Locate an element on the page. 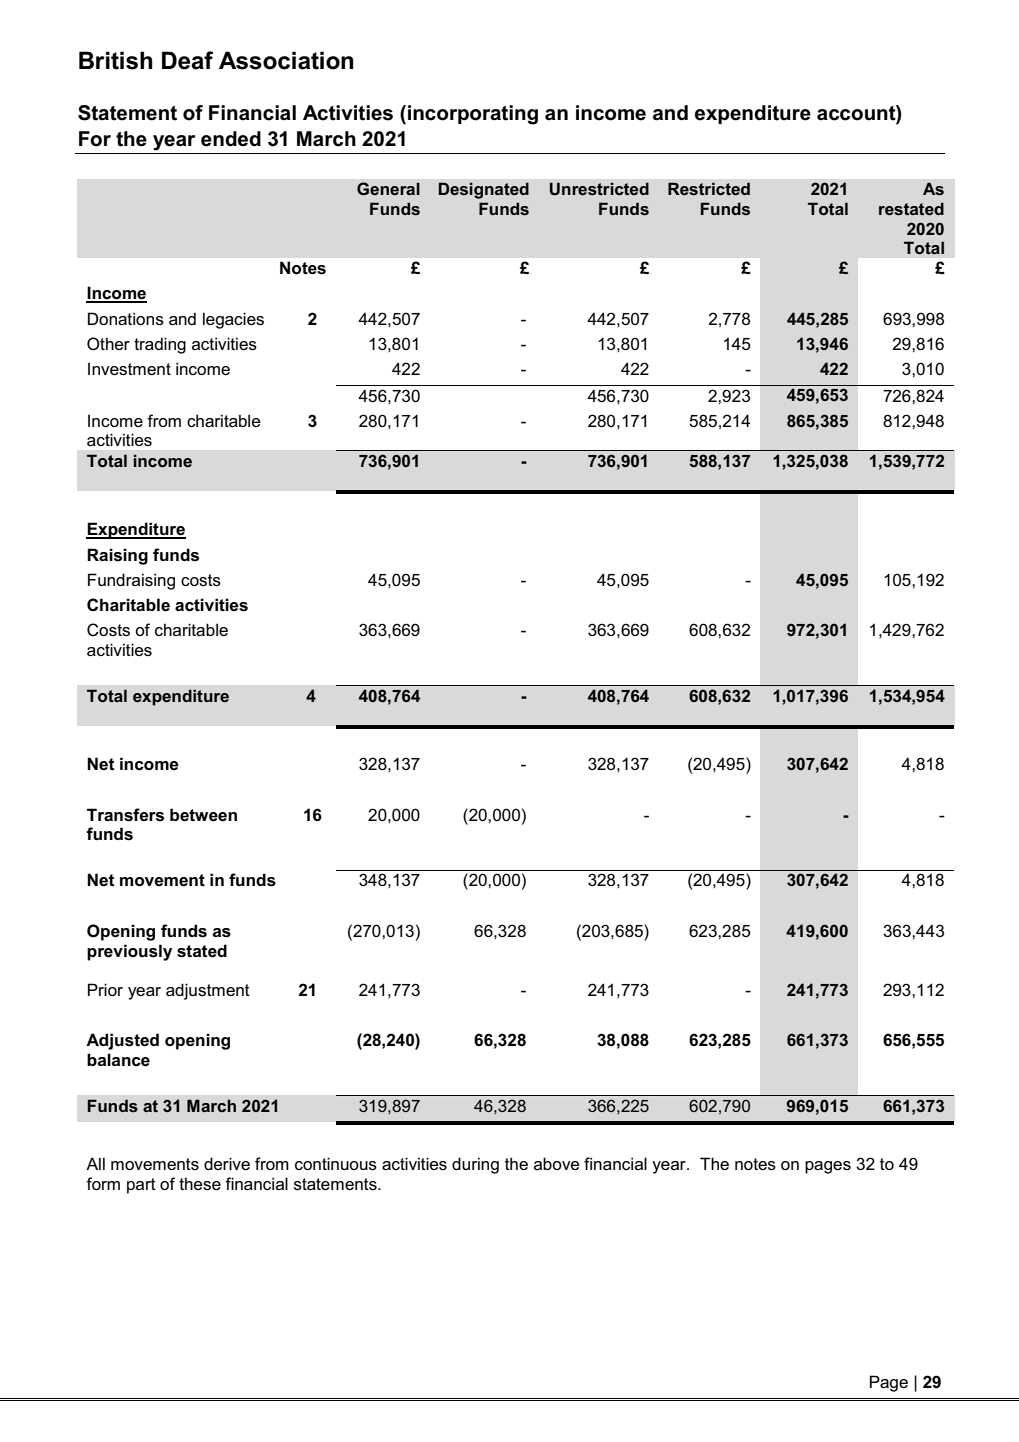 The height and width of the page is (1442, 1019). British is located at coordinates (115, 60).
